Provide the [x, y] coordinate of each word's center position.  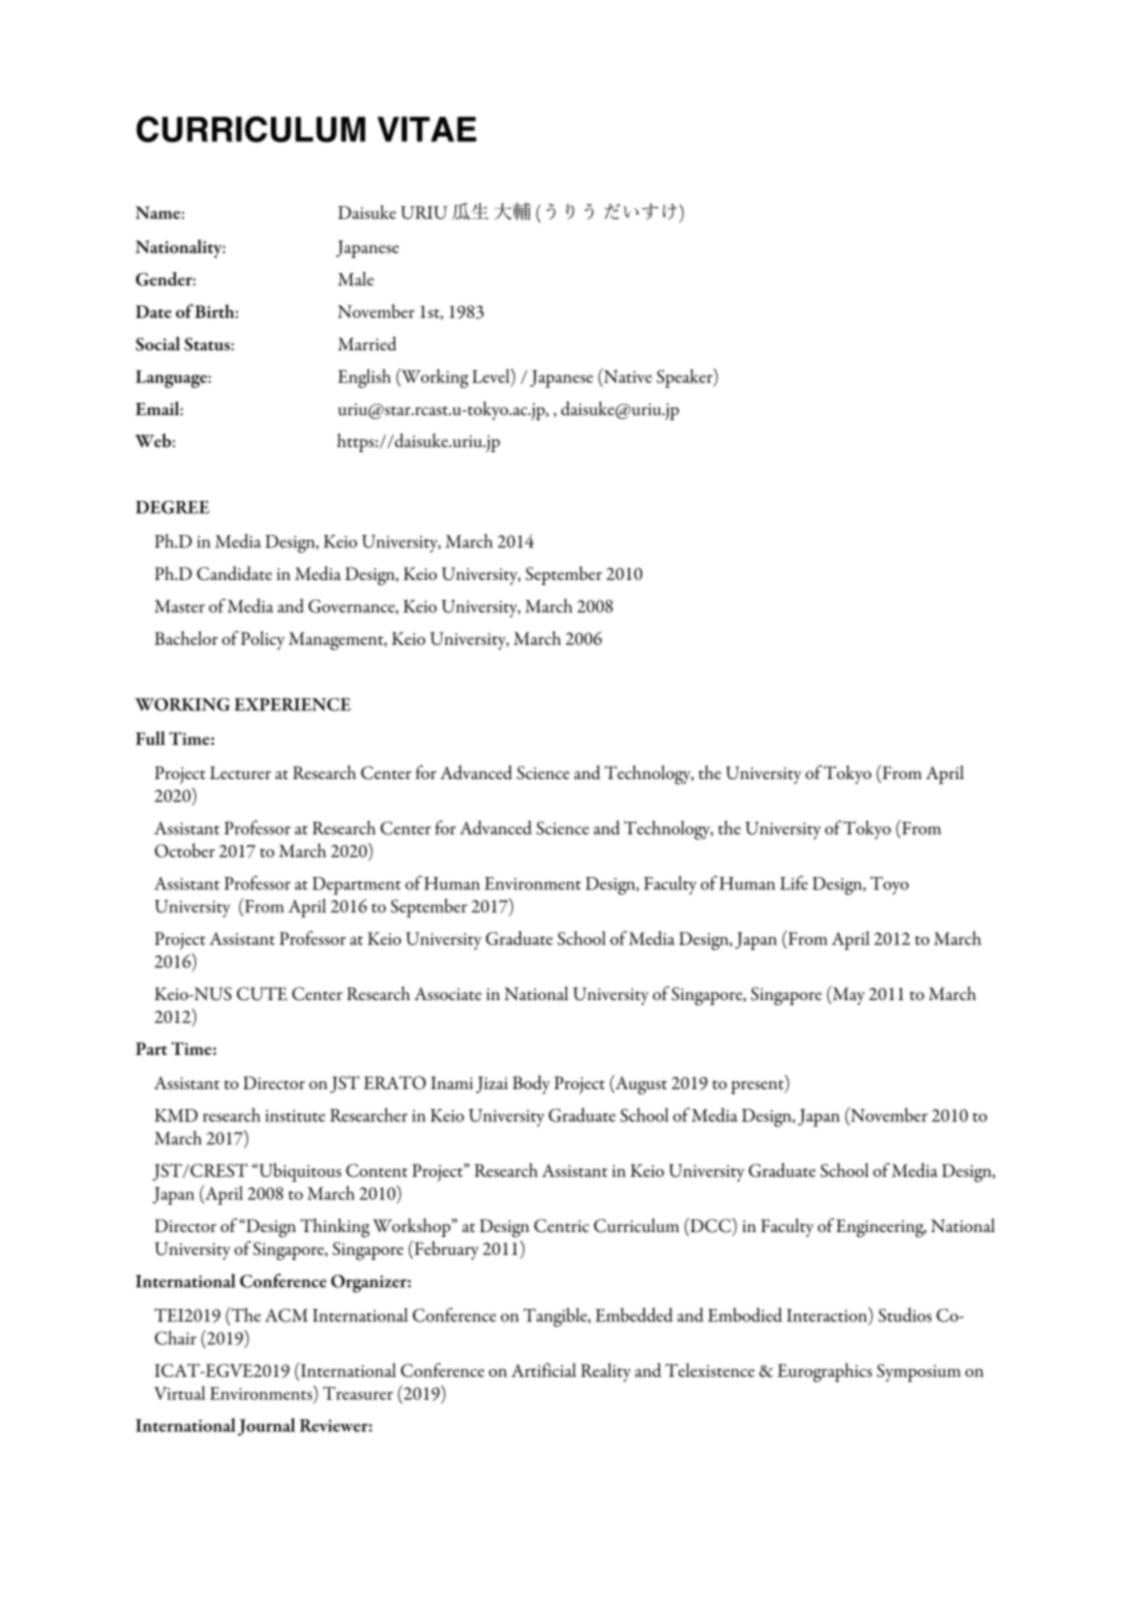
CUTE [262, 994]
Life [794, 883]
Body [531, 1084]
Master [180, 606]
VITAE [426, 129]
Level [492, 375]
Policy [263, 640]
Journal [266, 1427]
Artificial [543, 1370]
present [758, 1087]
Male [356, 279]
